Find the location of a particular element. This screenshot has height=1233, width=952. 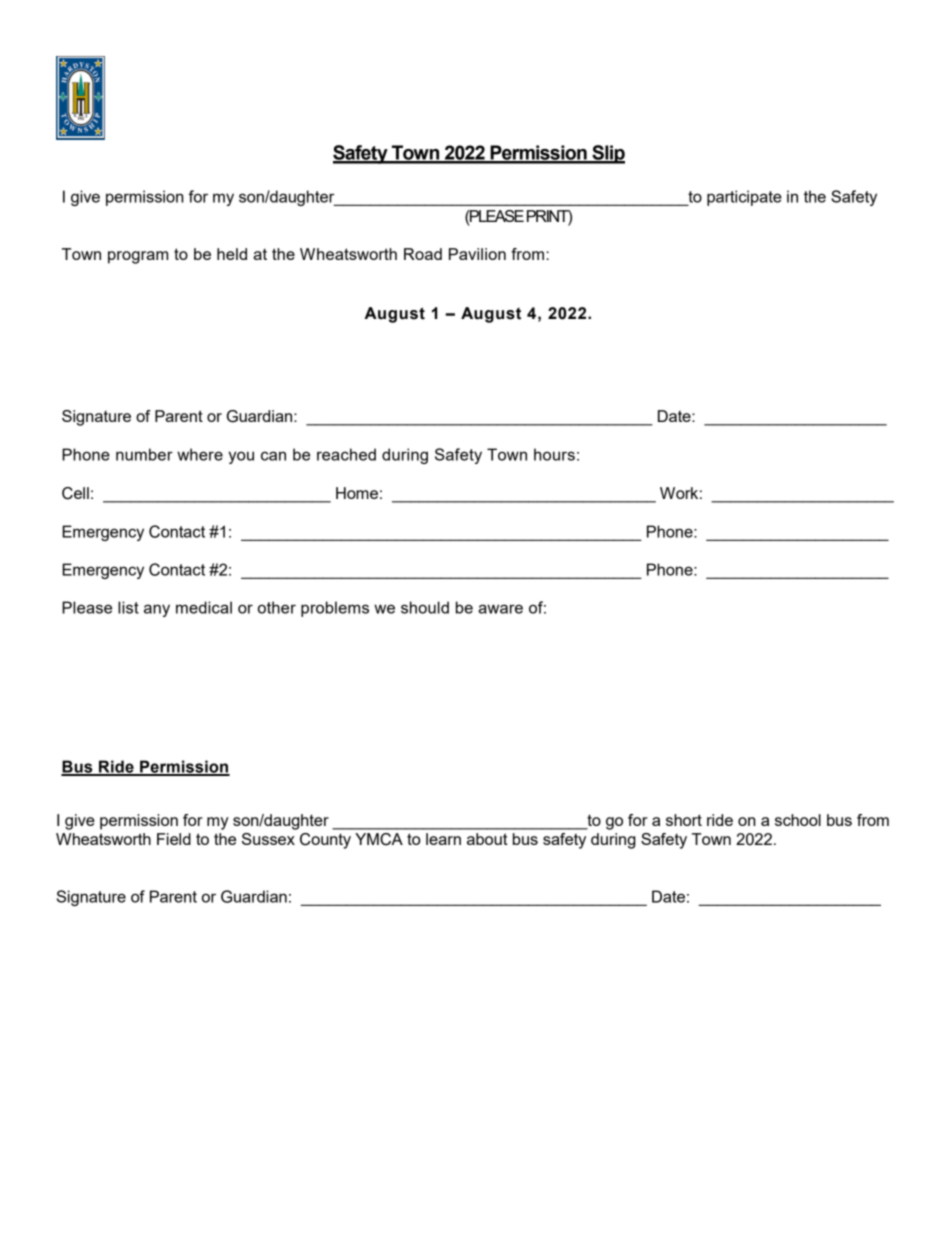

aware is located at coordinates (500, 609).
